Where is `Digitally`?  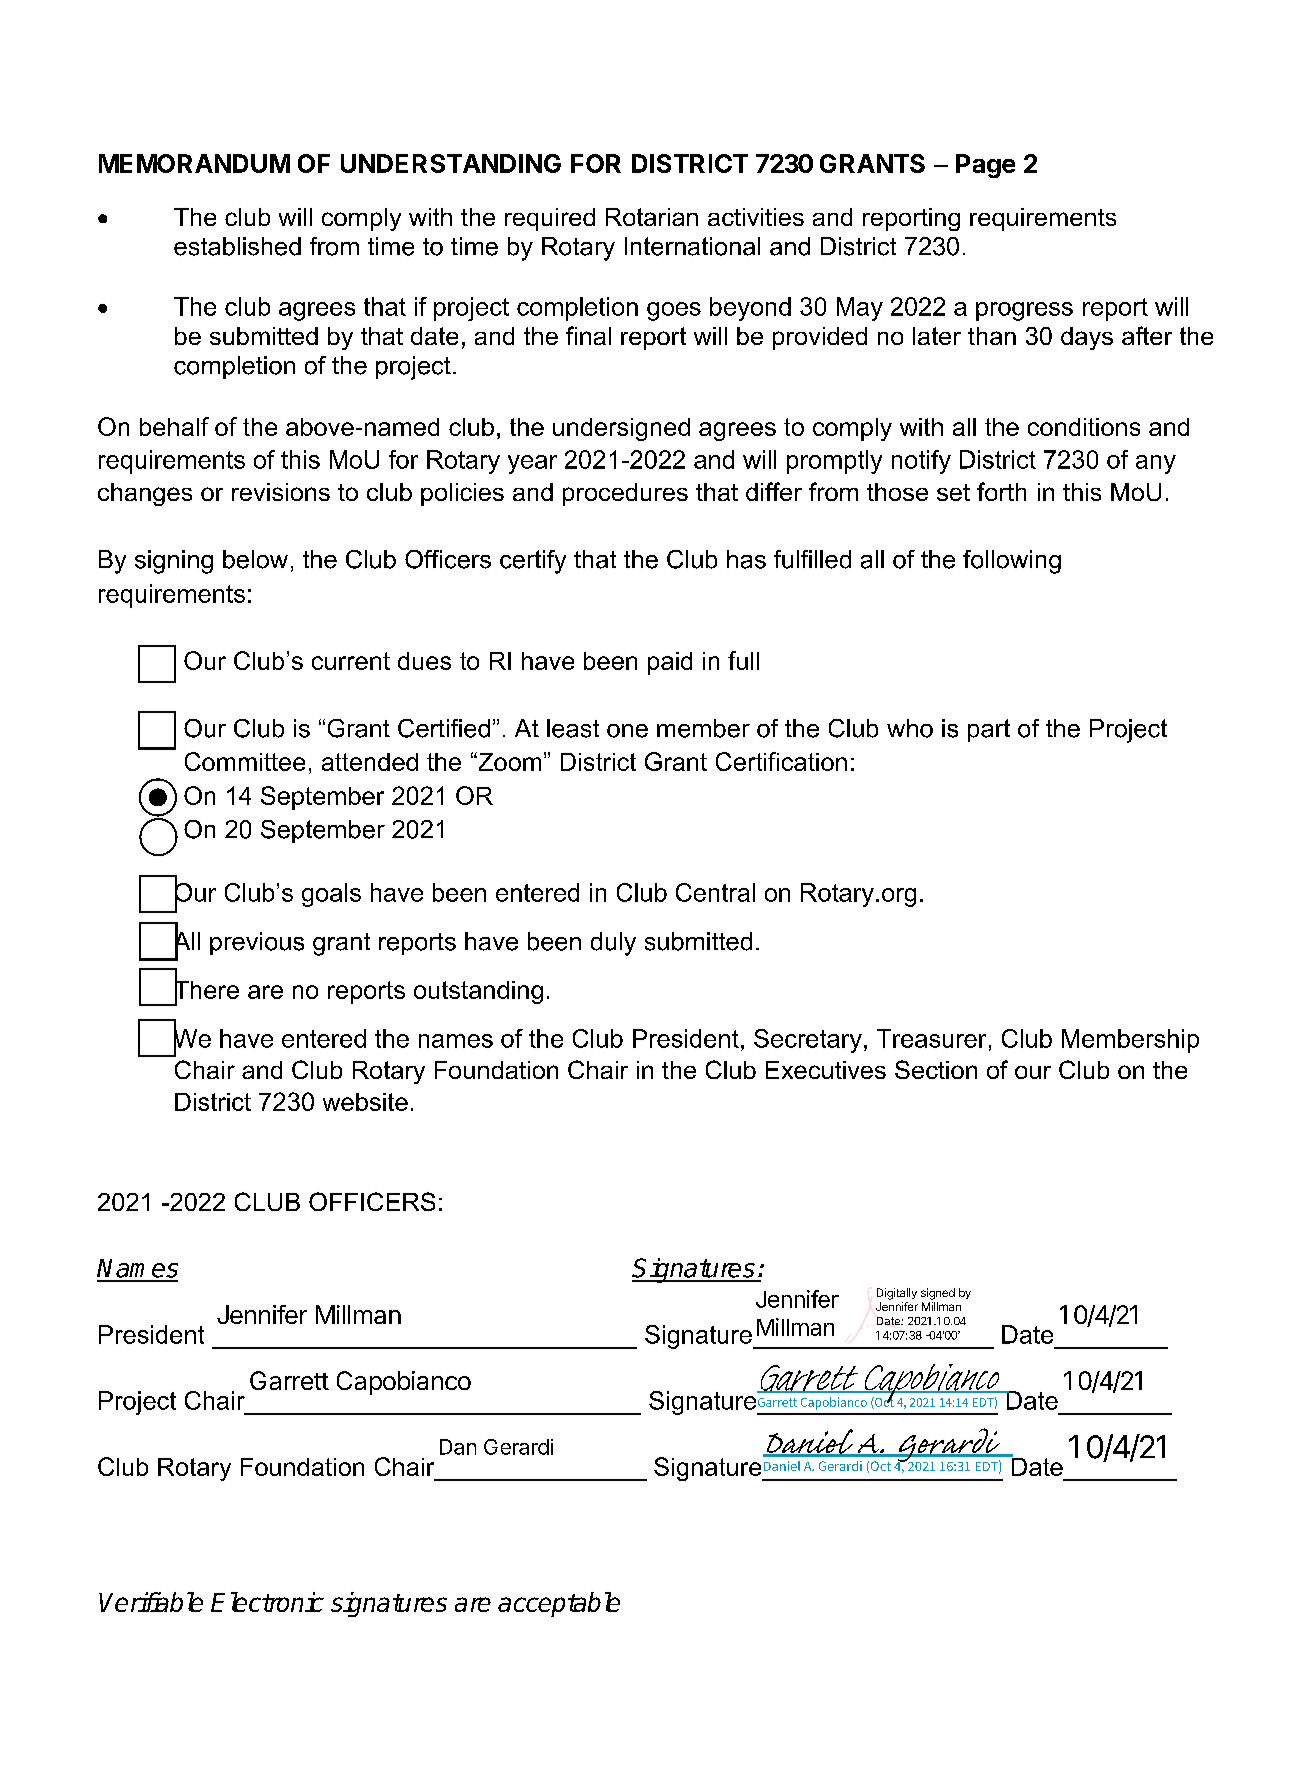
Digitally is located at coordinates (897, 1294).
